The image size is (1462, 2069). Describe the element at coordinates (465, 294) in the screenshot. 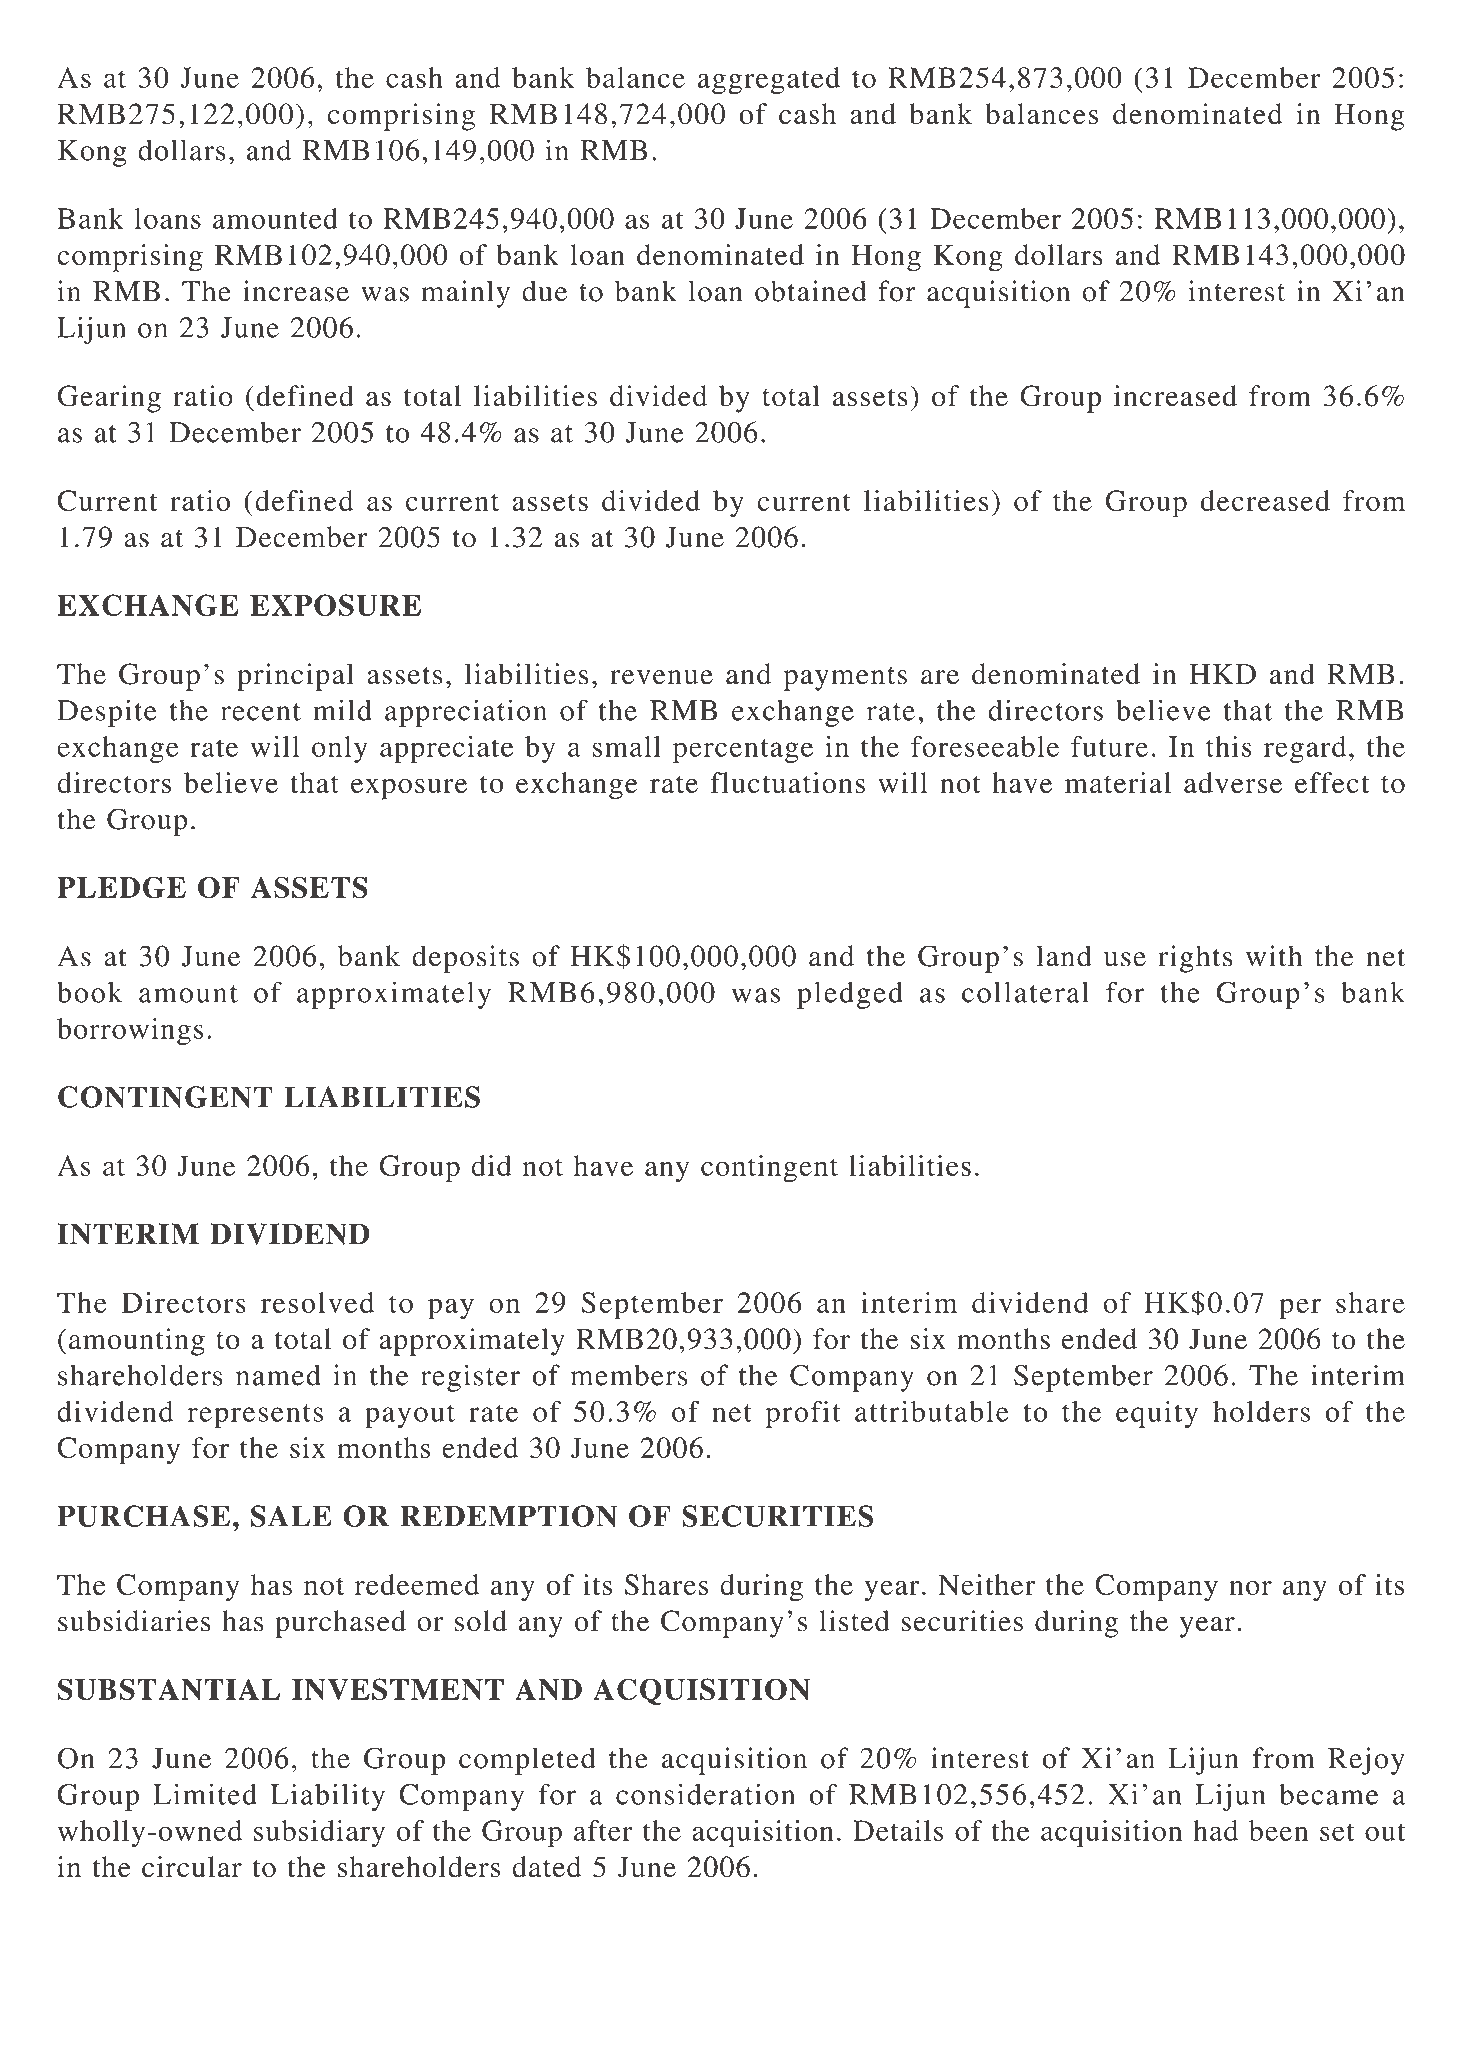

I see `mainly` at that location.
